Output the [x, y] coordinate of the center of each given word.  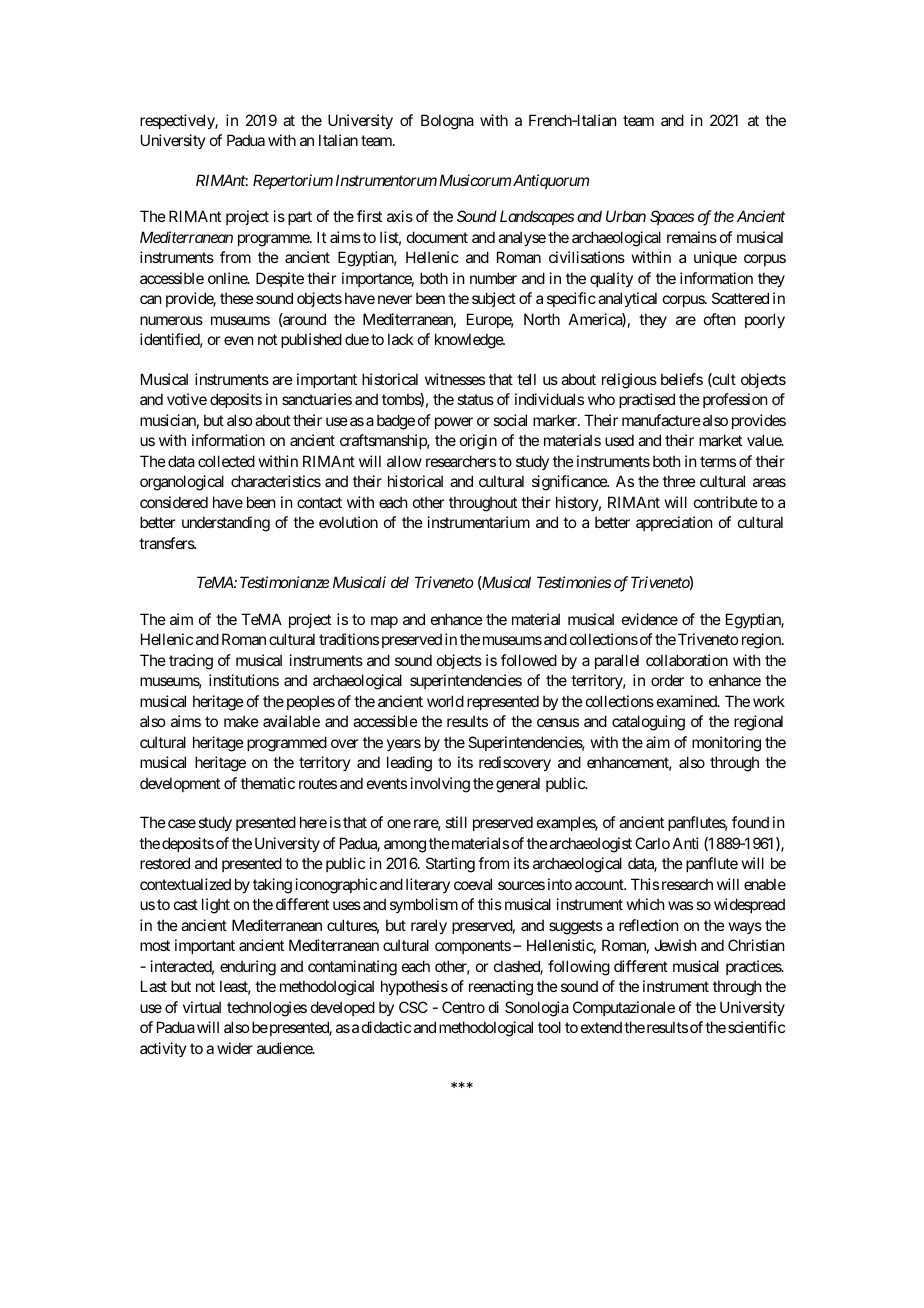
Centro [463, 1007]
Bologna [447, 122]
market [720, 440]
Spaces [672, 217]
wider [235, 1048]
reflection [648, 925]
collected [226, 461]
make [241, 721]
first [369, 216]
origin [478, 442]
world [445, 701]
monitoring [726, 744]
